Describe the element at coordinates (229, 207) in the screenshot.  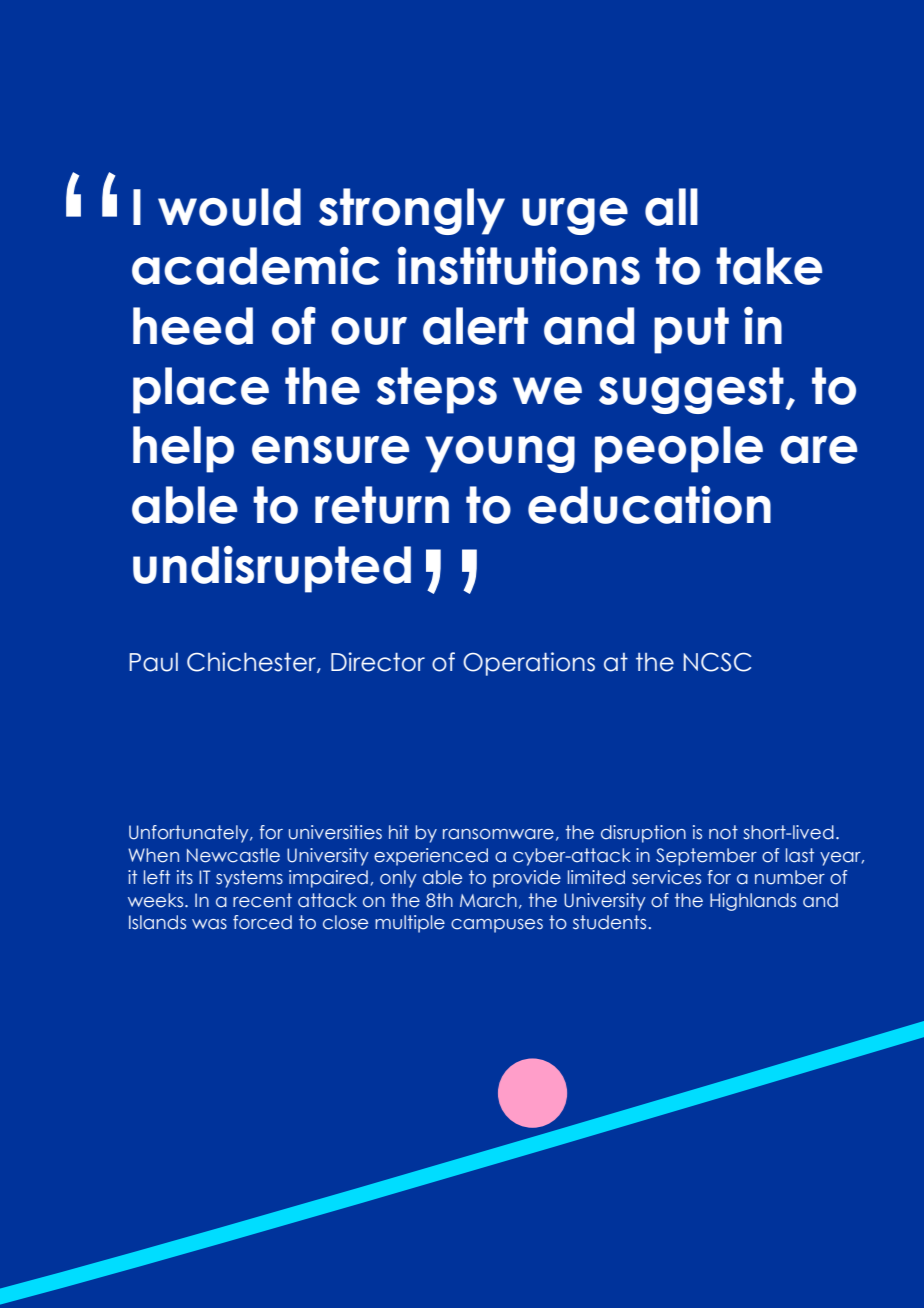
I see `would` at that location.
